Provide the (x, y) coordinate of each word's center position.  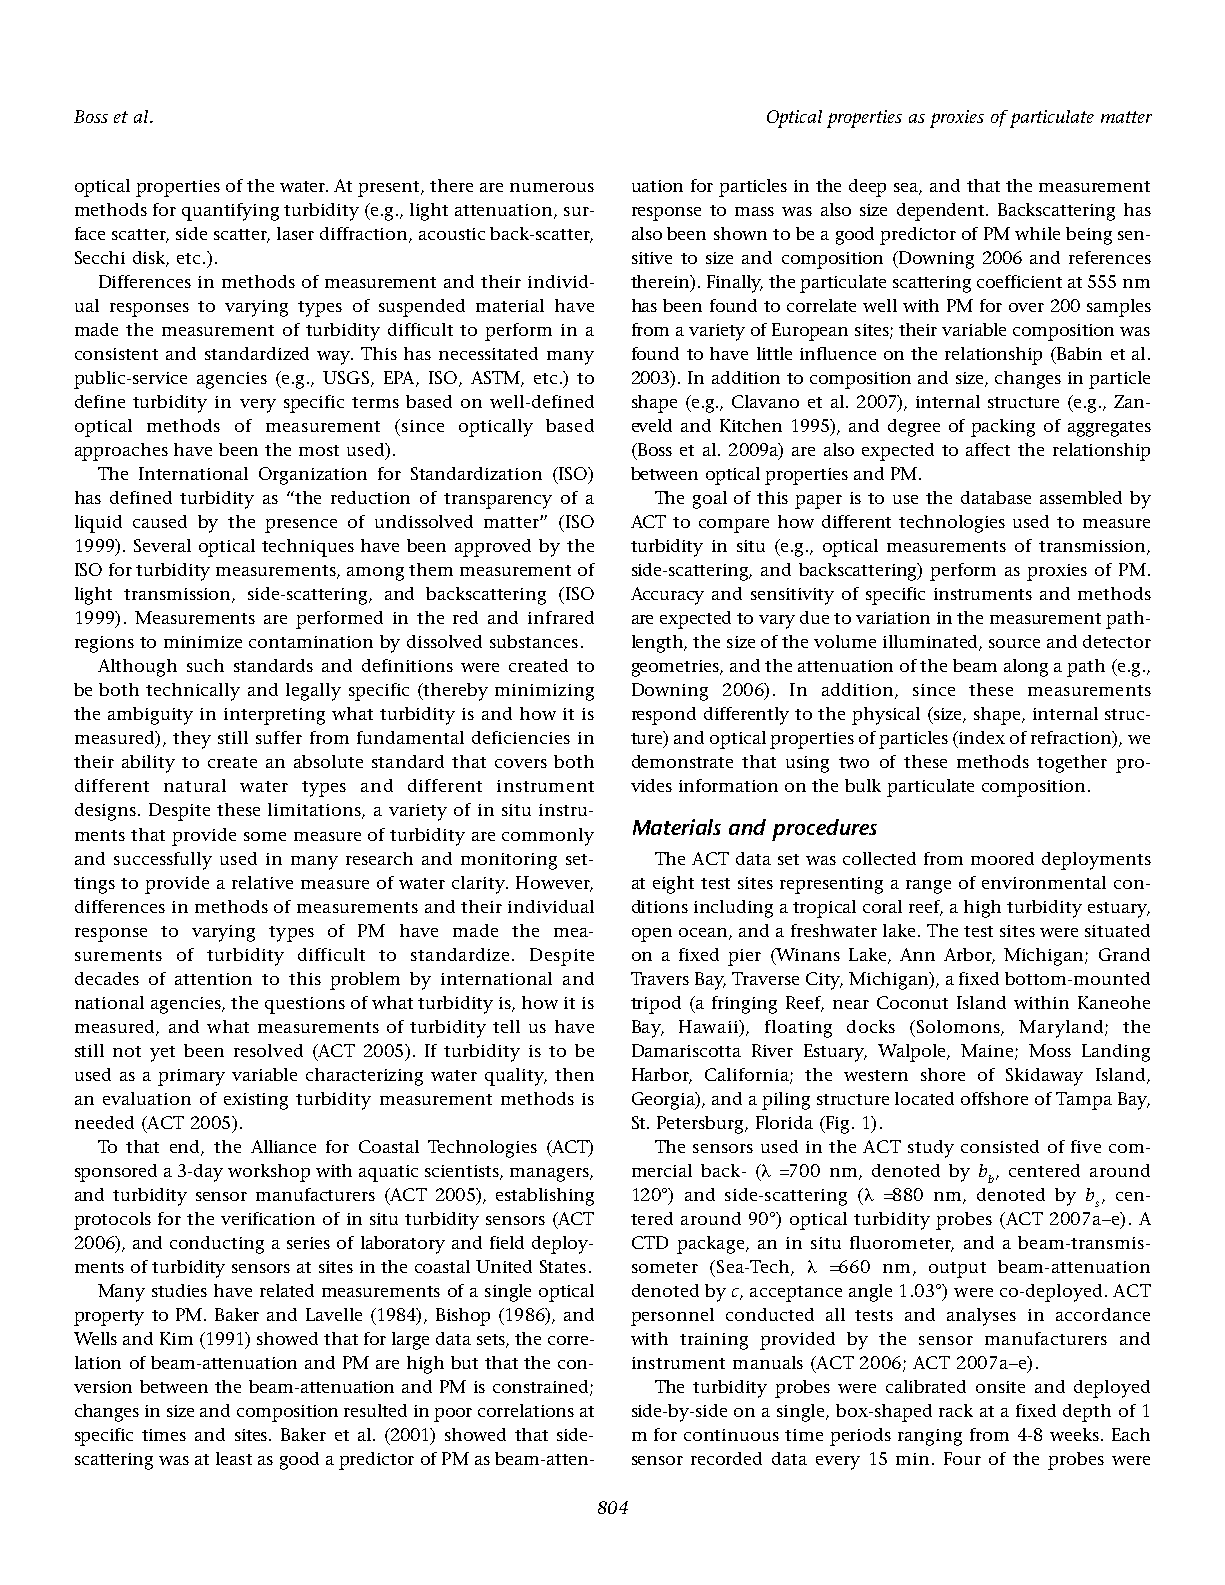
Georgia (665, 1101)
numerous (552, 187)
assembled (1081, 497)
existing (256, 1101)
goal (710, 500)
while (1037, 233)
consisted (1000, 1146)
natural (195, 785)
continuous (731, 1435)
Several (162, 545)
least (234, 1458)
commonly (548, 837)
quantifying (230, 212)
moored (1002, 858)
